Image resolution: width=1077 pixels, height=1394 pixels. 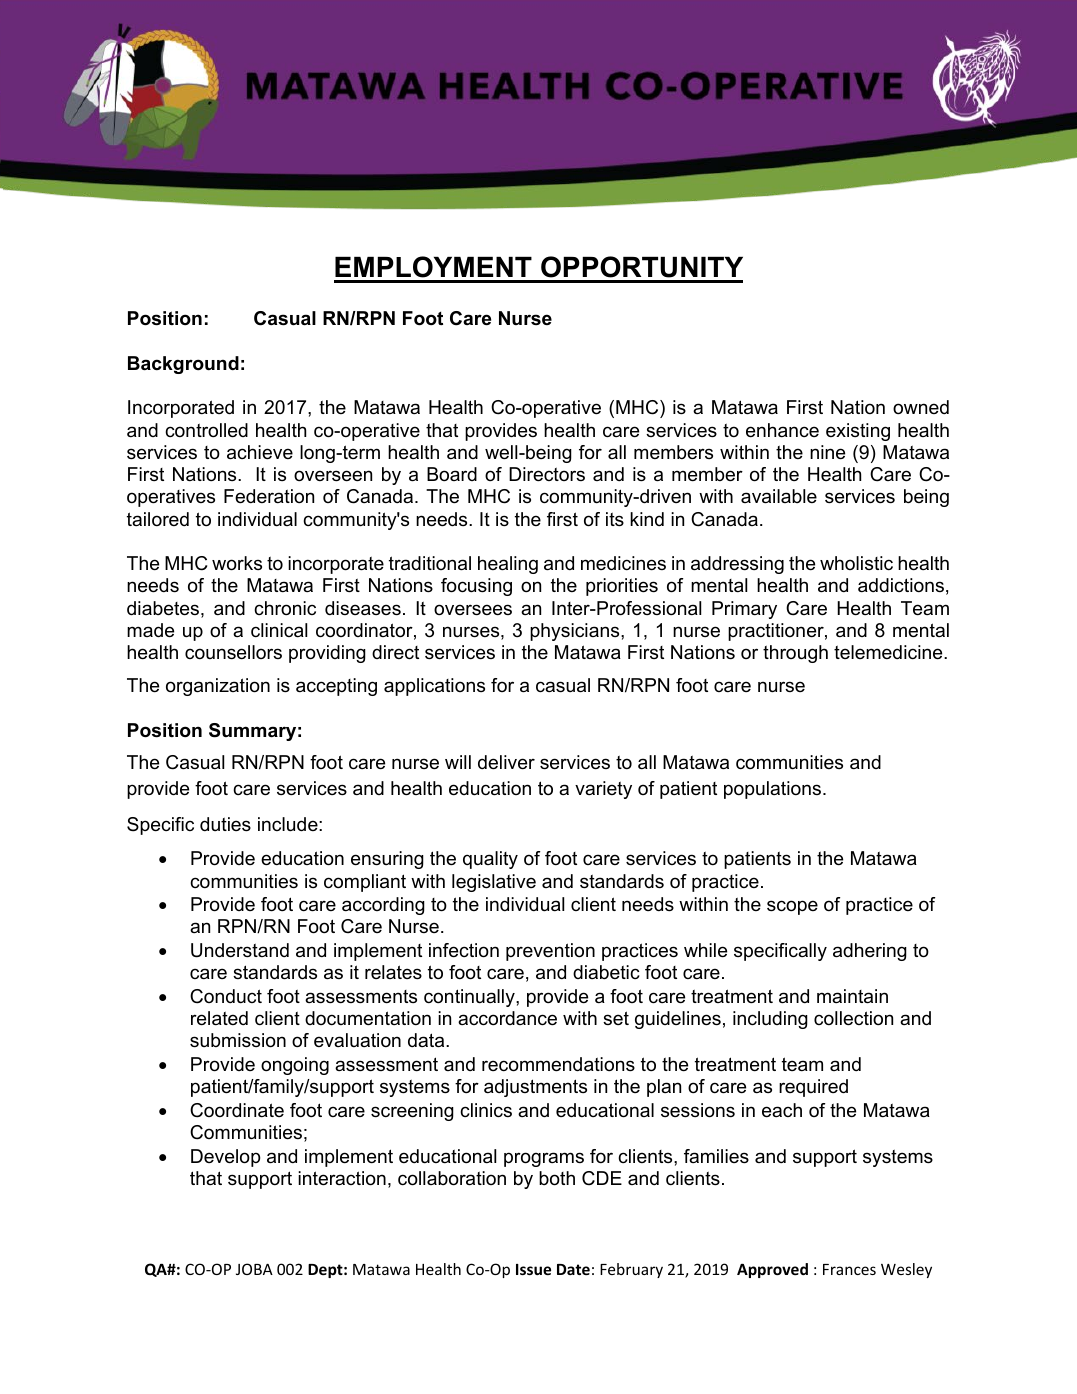 I want to click on Issue, so click(x=533, y=1269).
